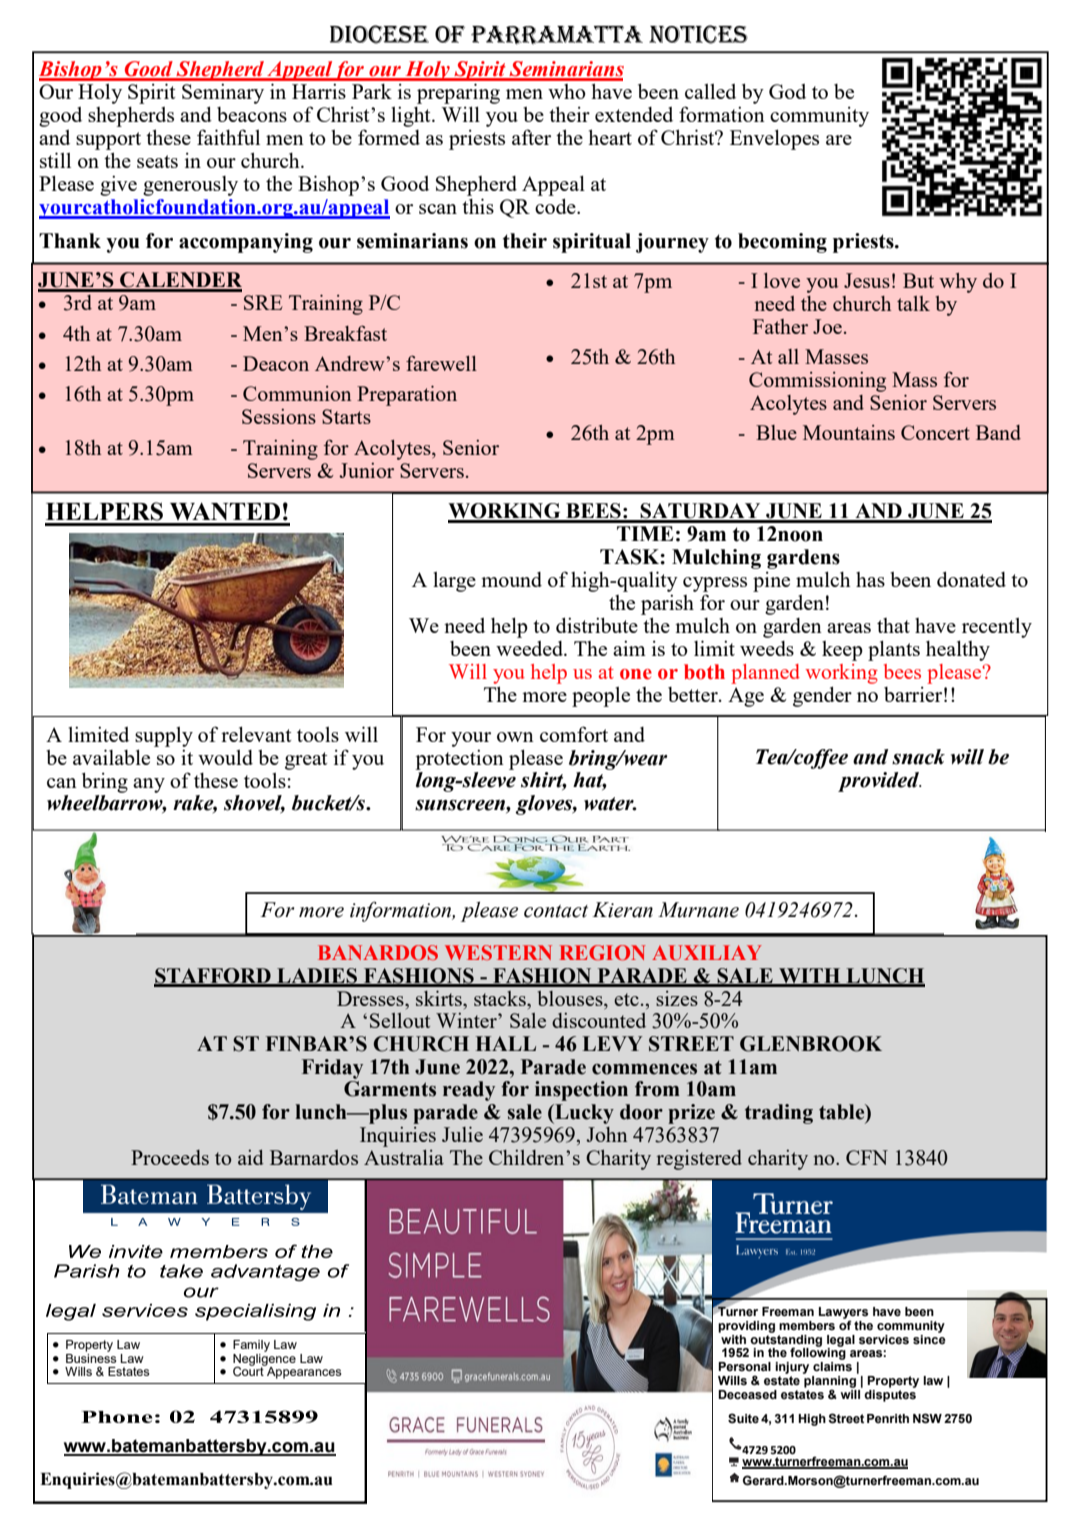  I want to click on disputes, so click(890, 1394).
